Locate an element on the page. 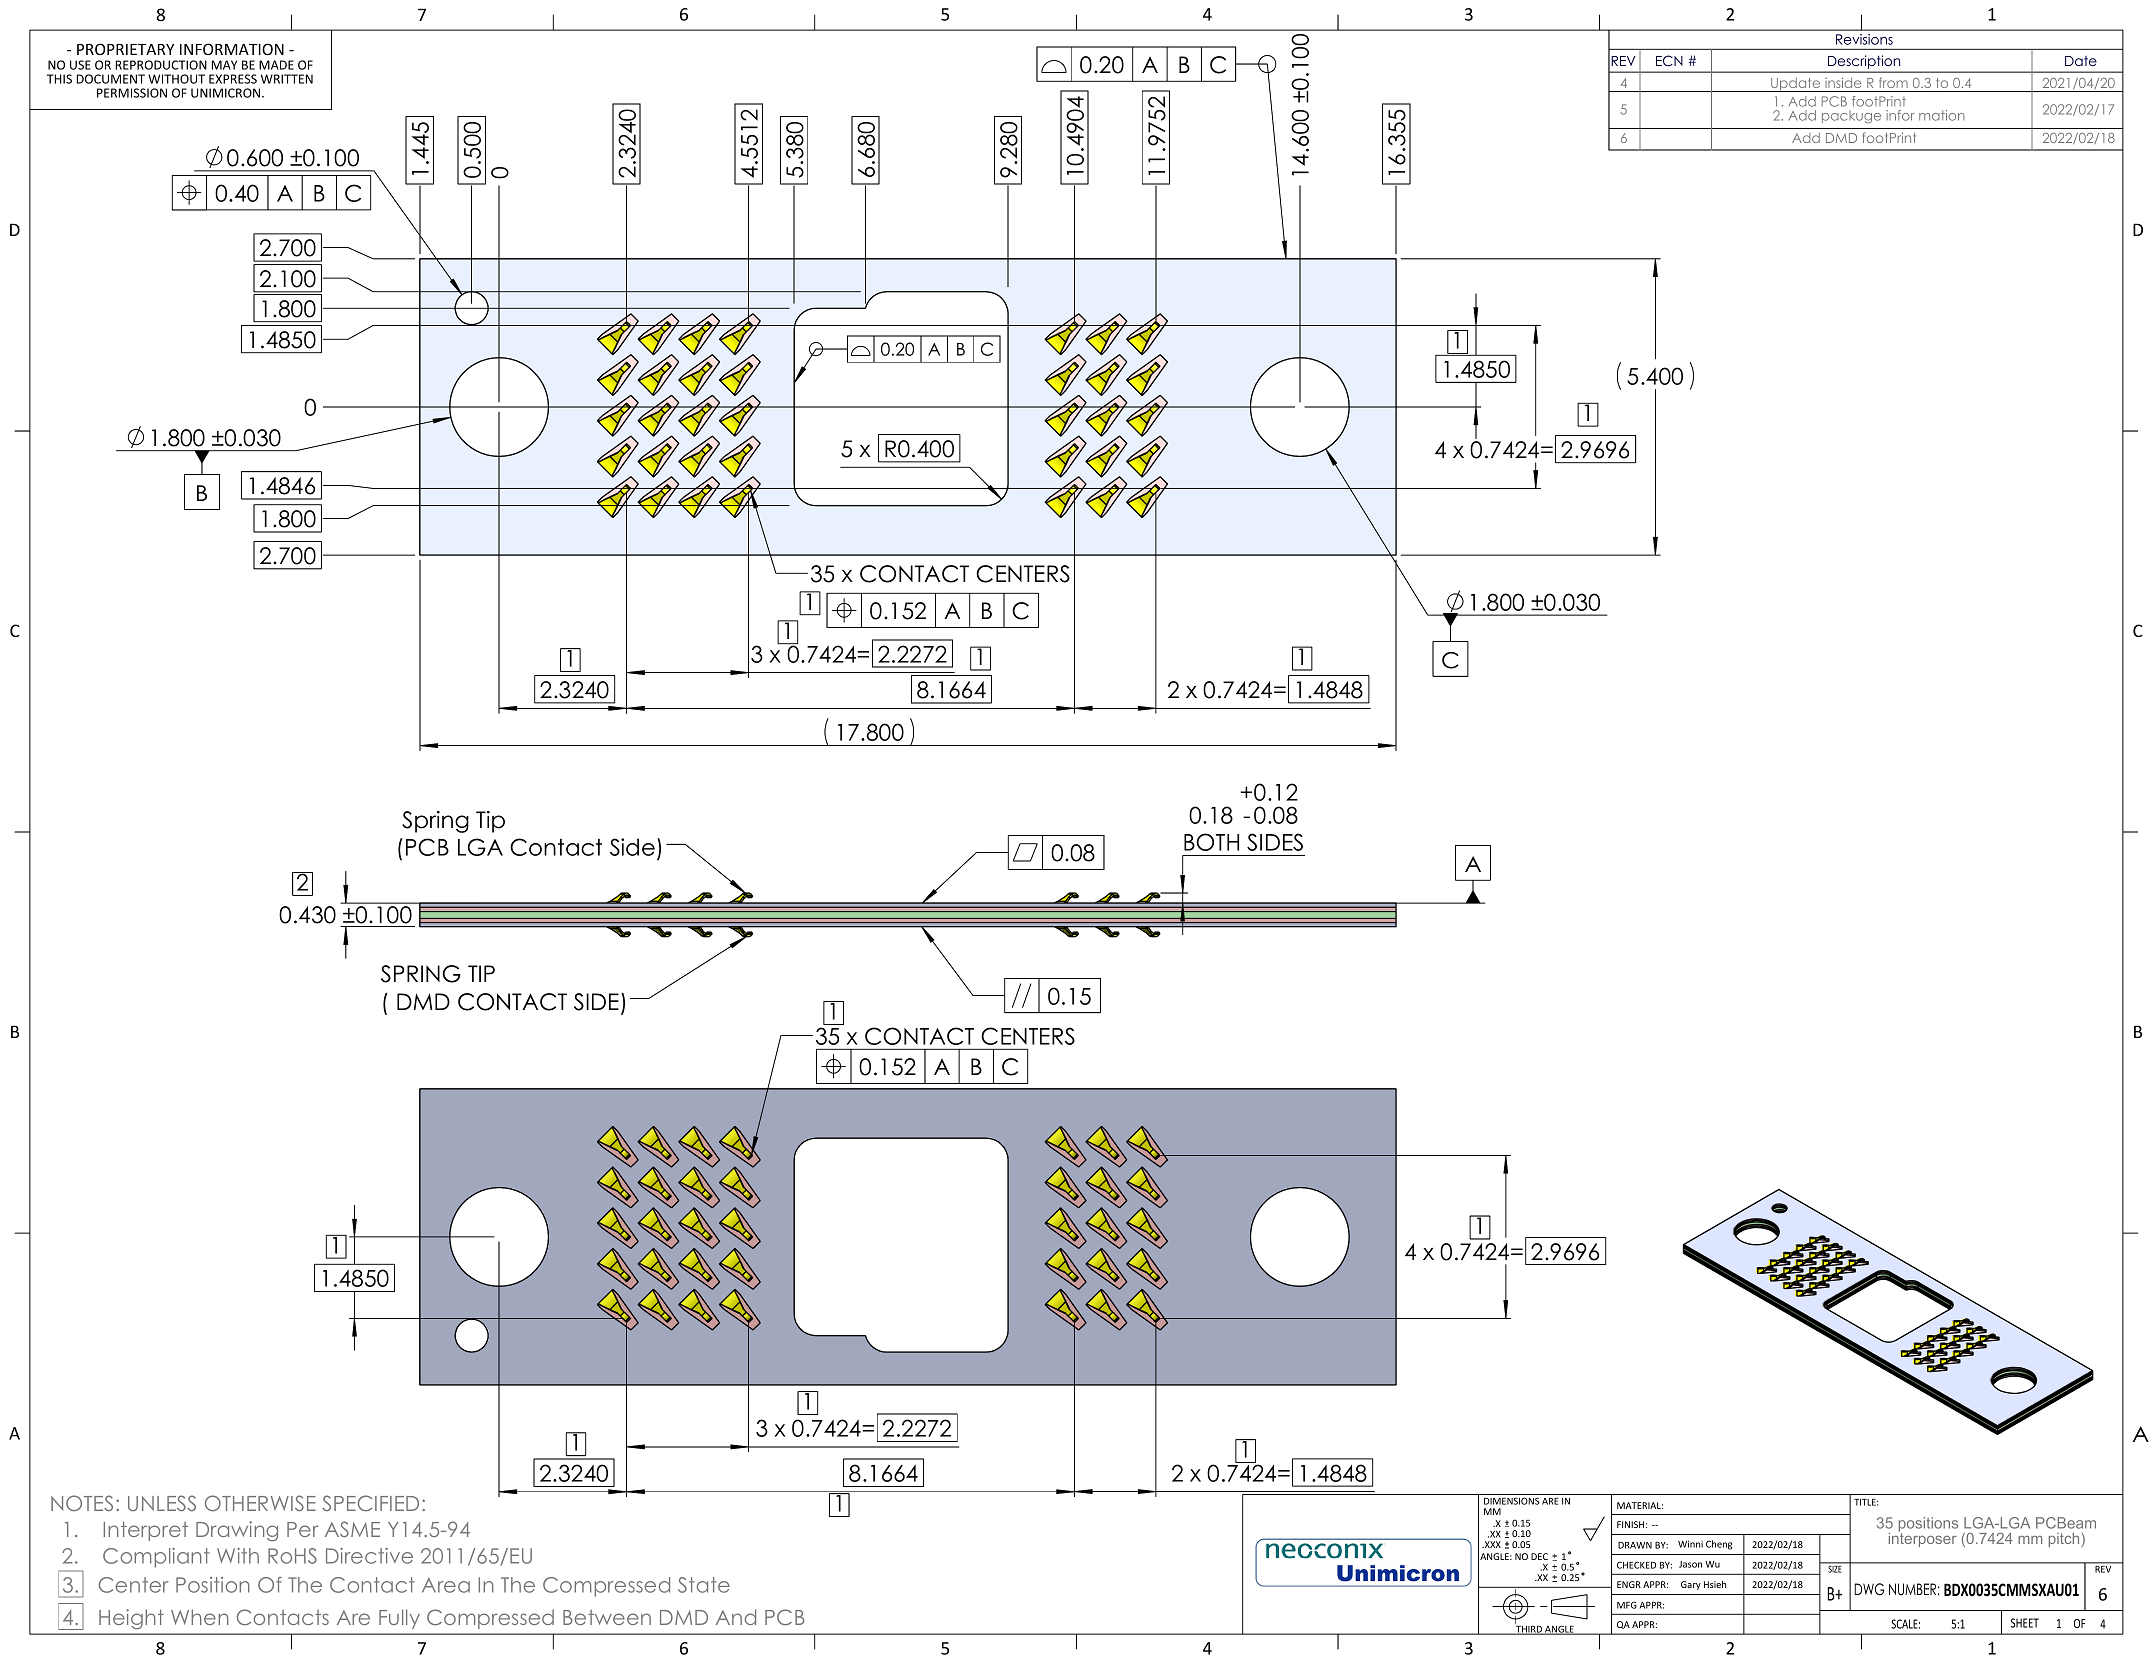 This document has height=1664, width=2153. OTHERWISE is located at coordinates (260, 1503).
